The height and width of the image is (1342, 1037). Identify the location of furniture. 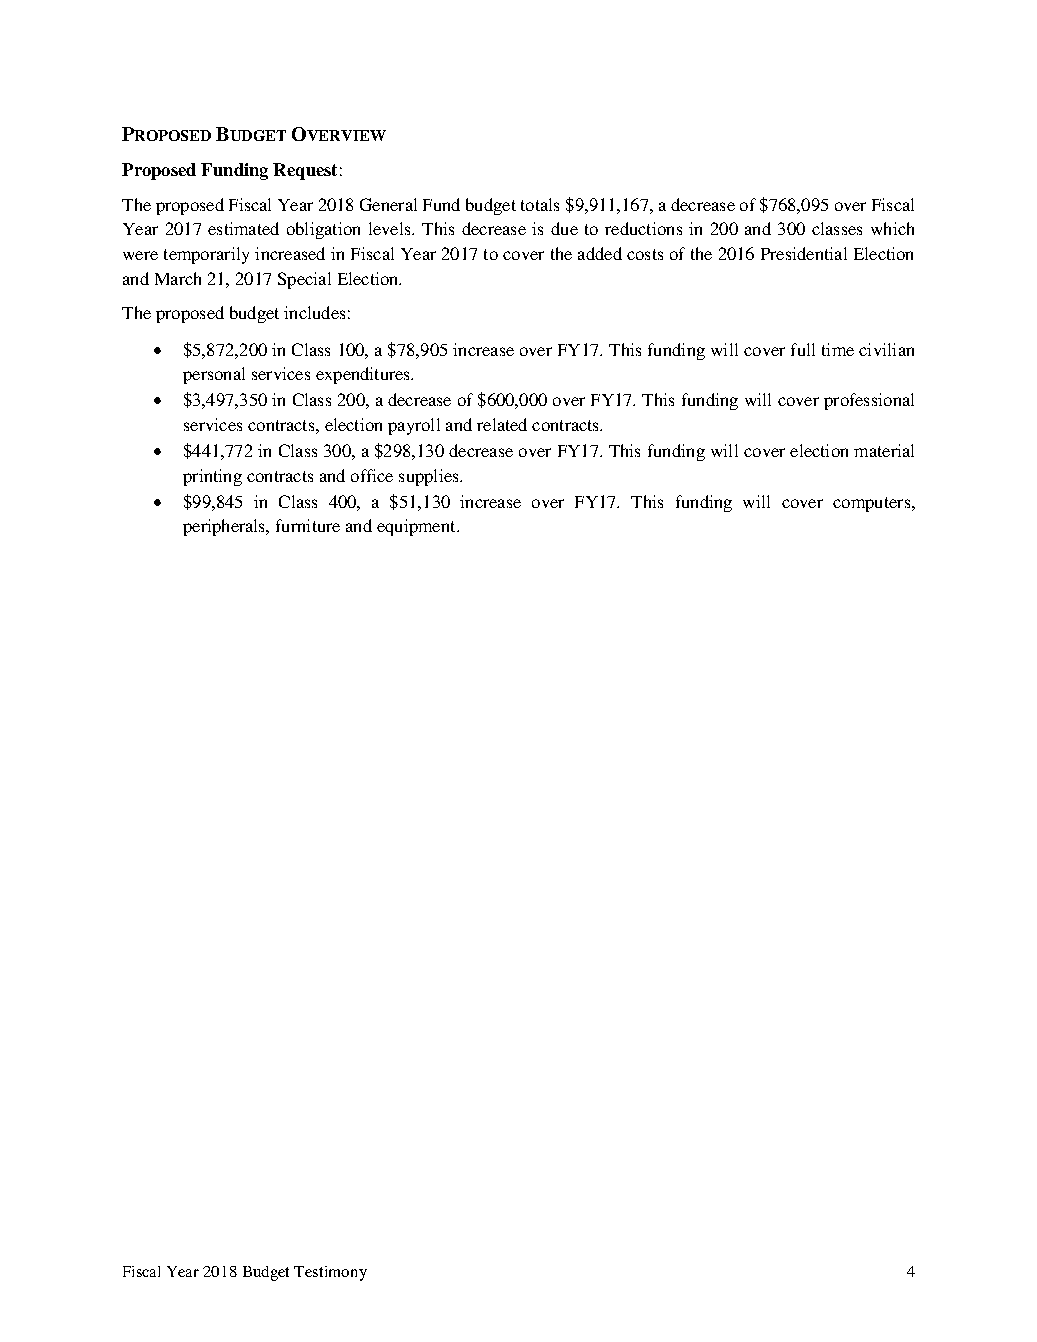
(308, 525).
